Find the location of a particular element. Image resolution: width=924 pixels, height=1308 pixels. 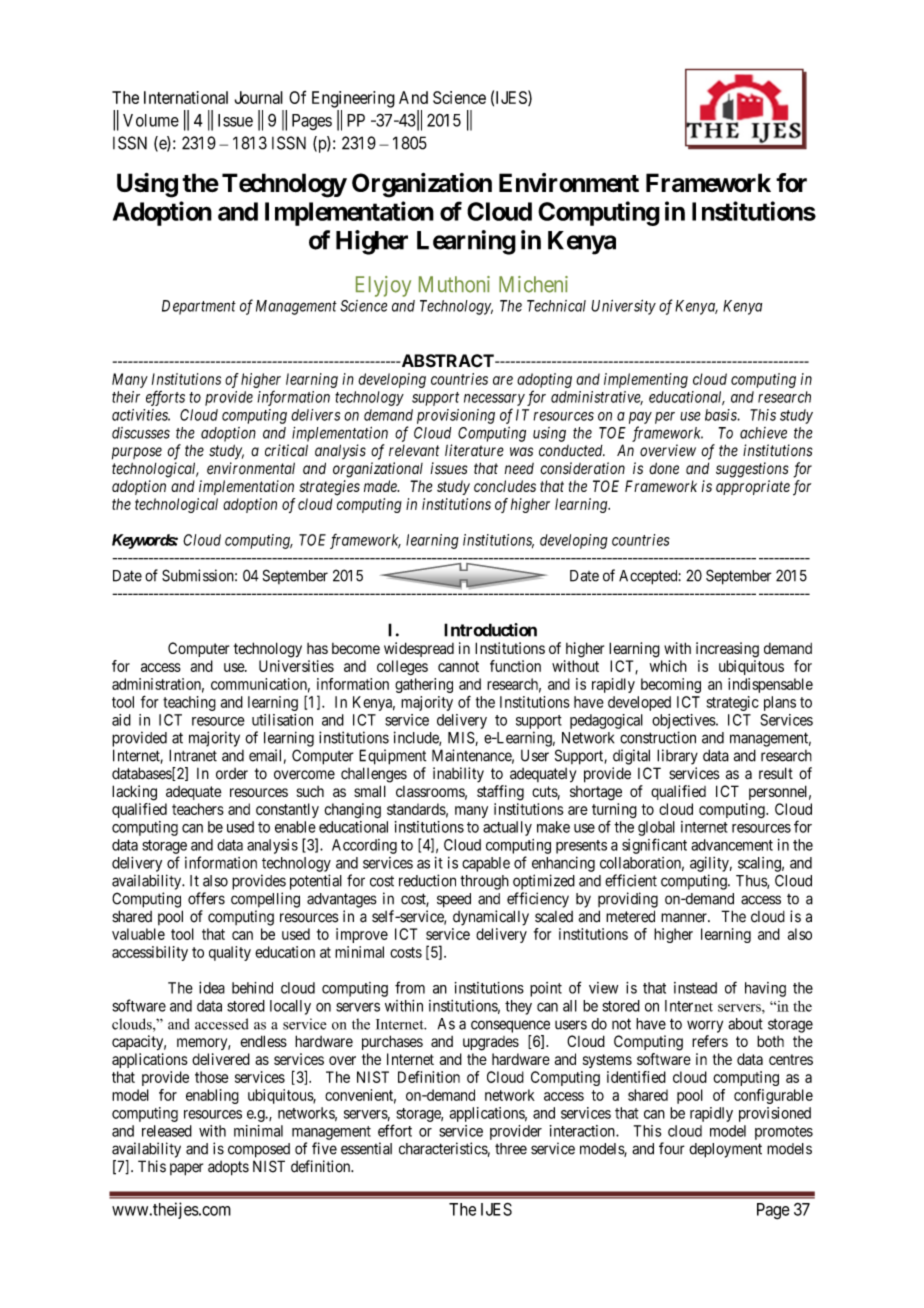

their is located at coordinates (126, 397).
